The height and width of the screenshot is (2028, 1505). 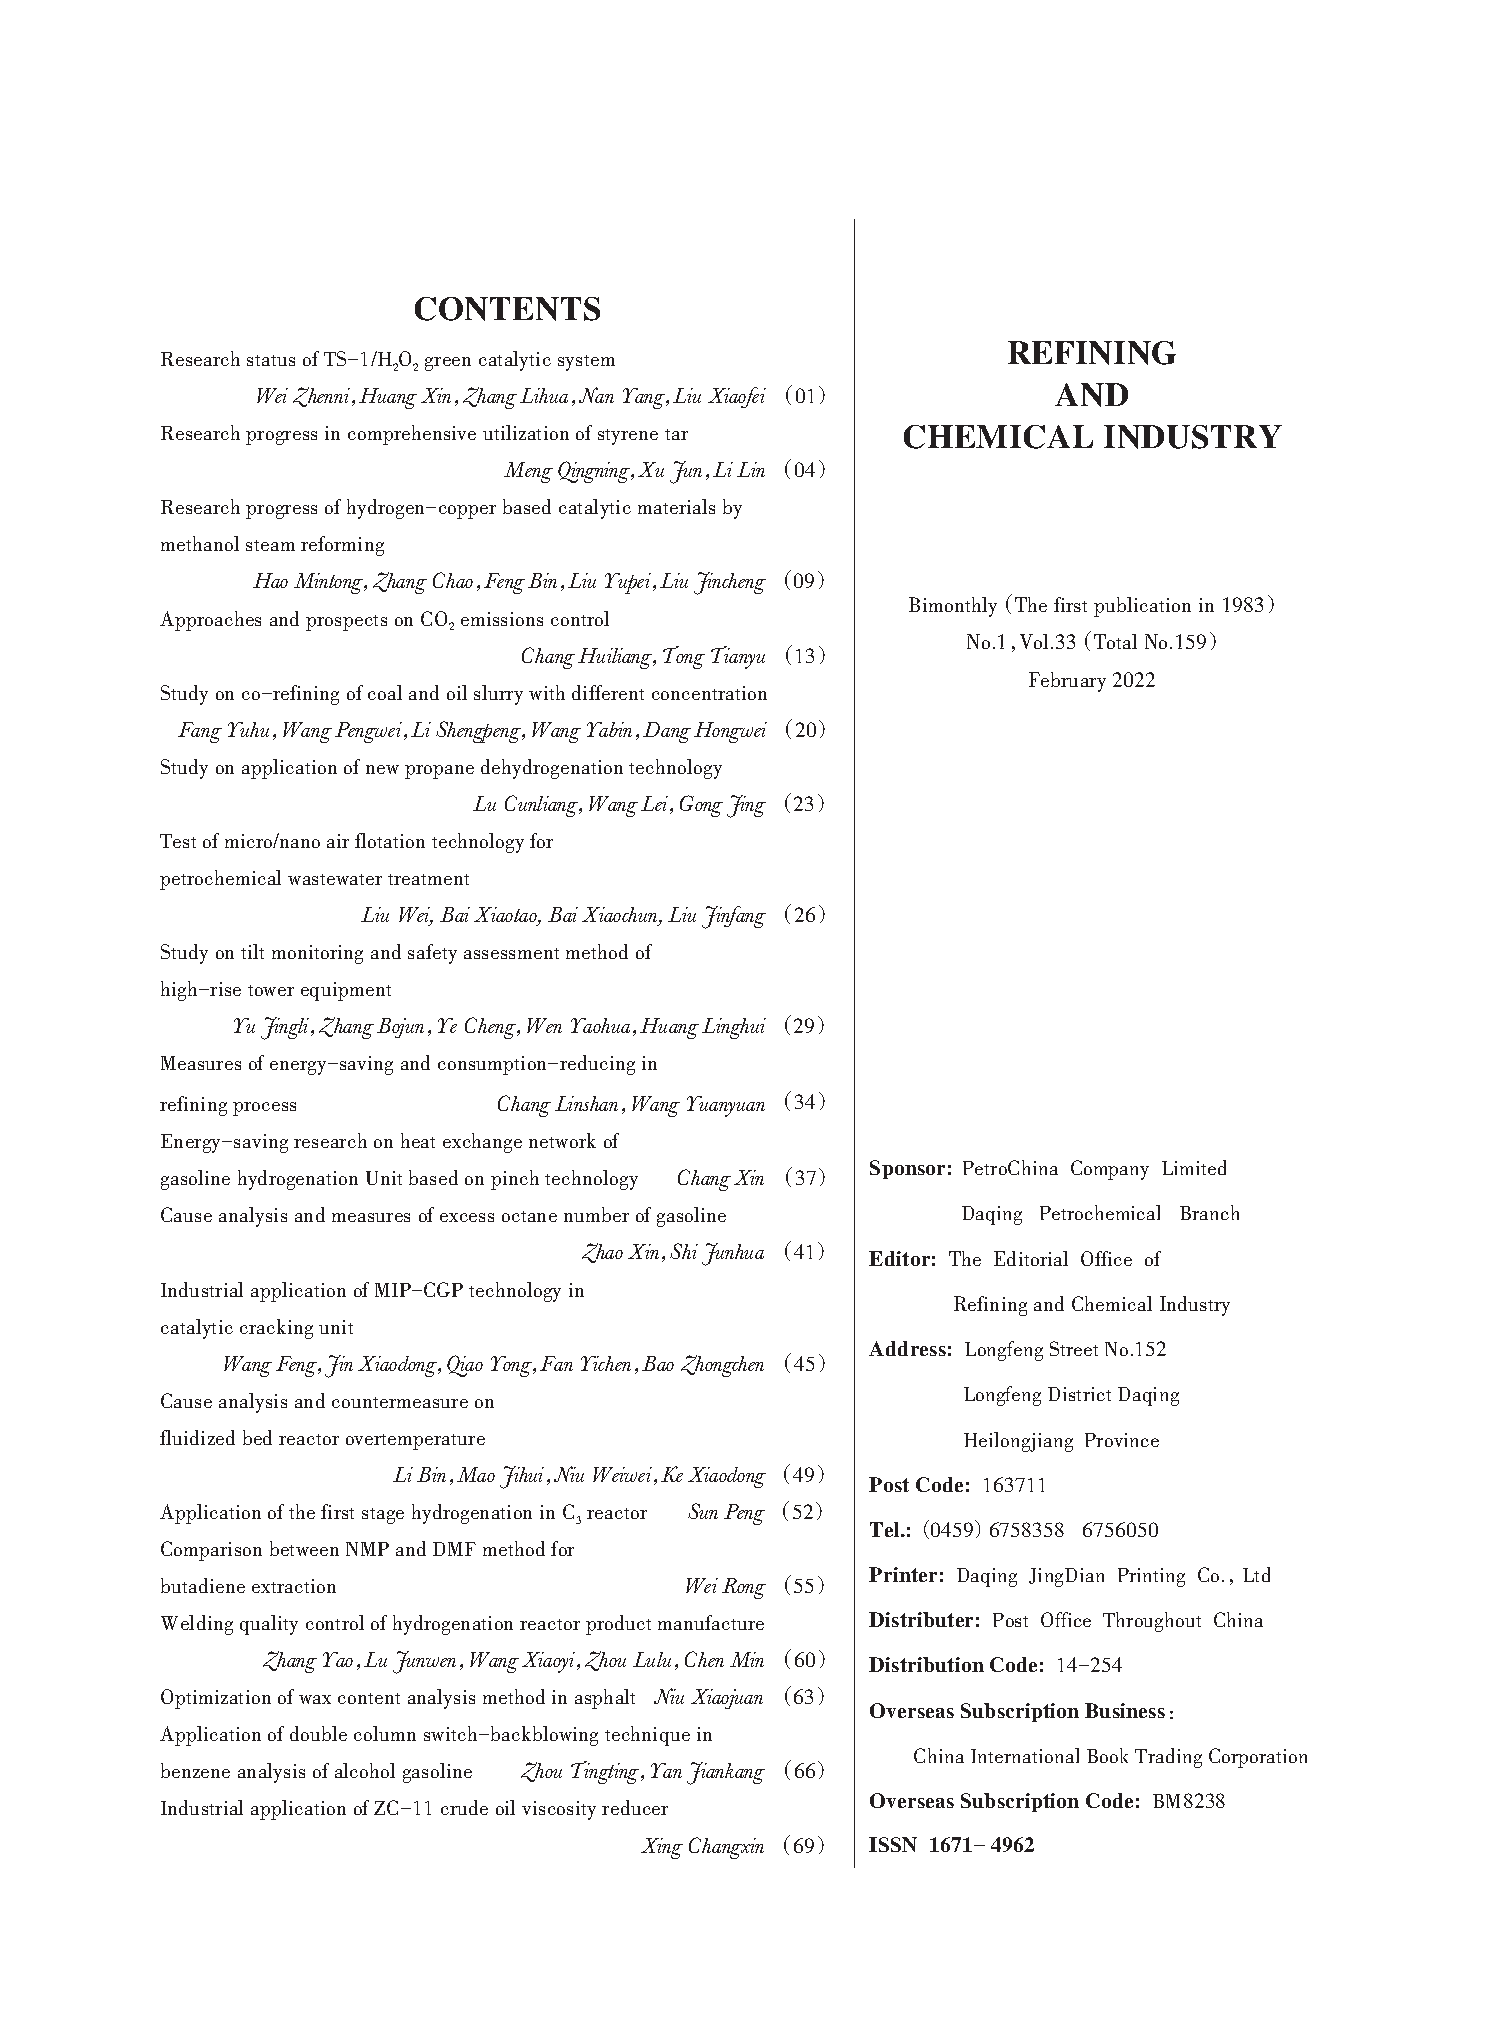 What do you see at coordinates (271, 360) in the screenshot?
I see `status` at bounding box center [271, 360].
